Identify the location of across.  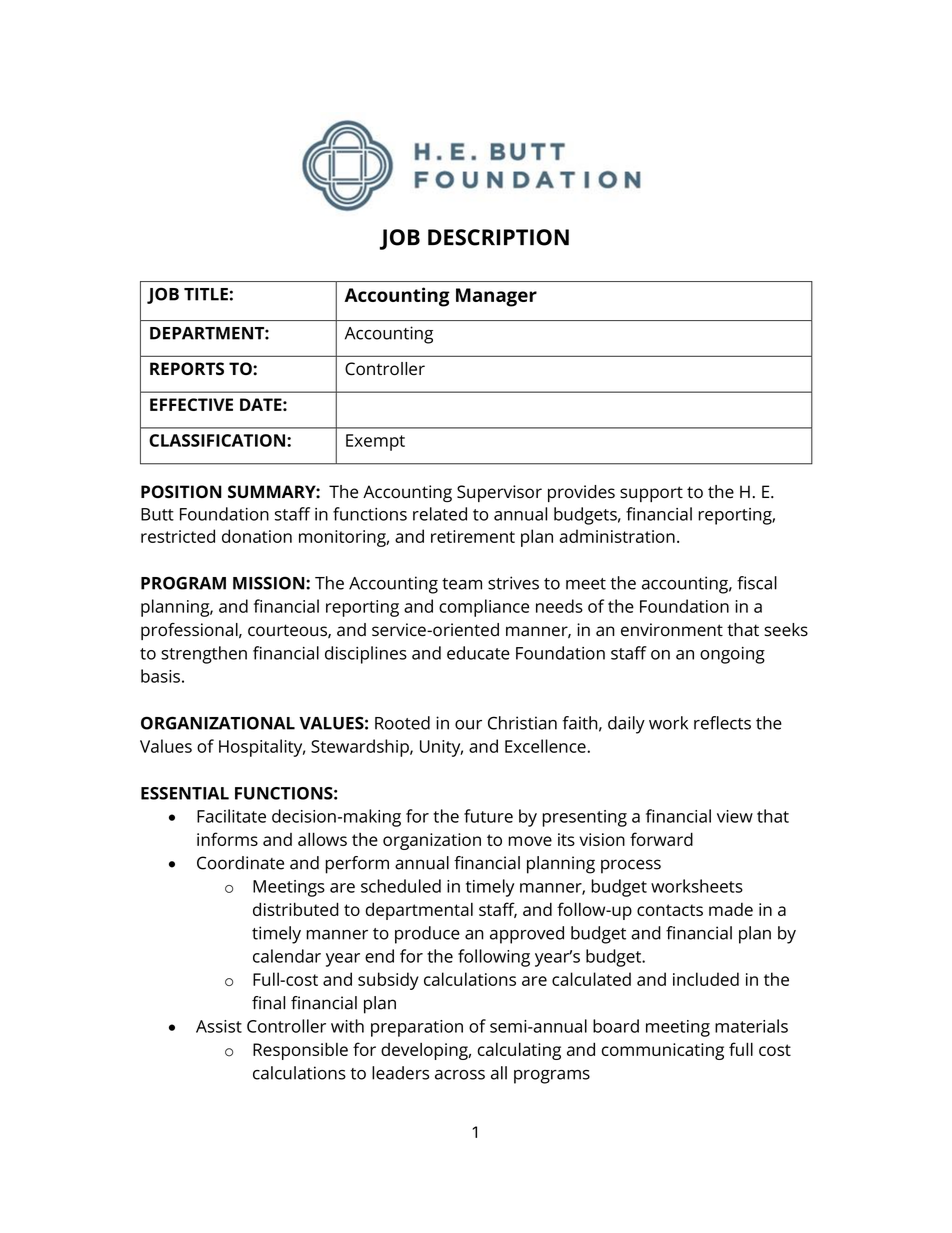
(460, 1075).
